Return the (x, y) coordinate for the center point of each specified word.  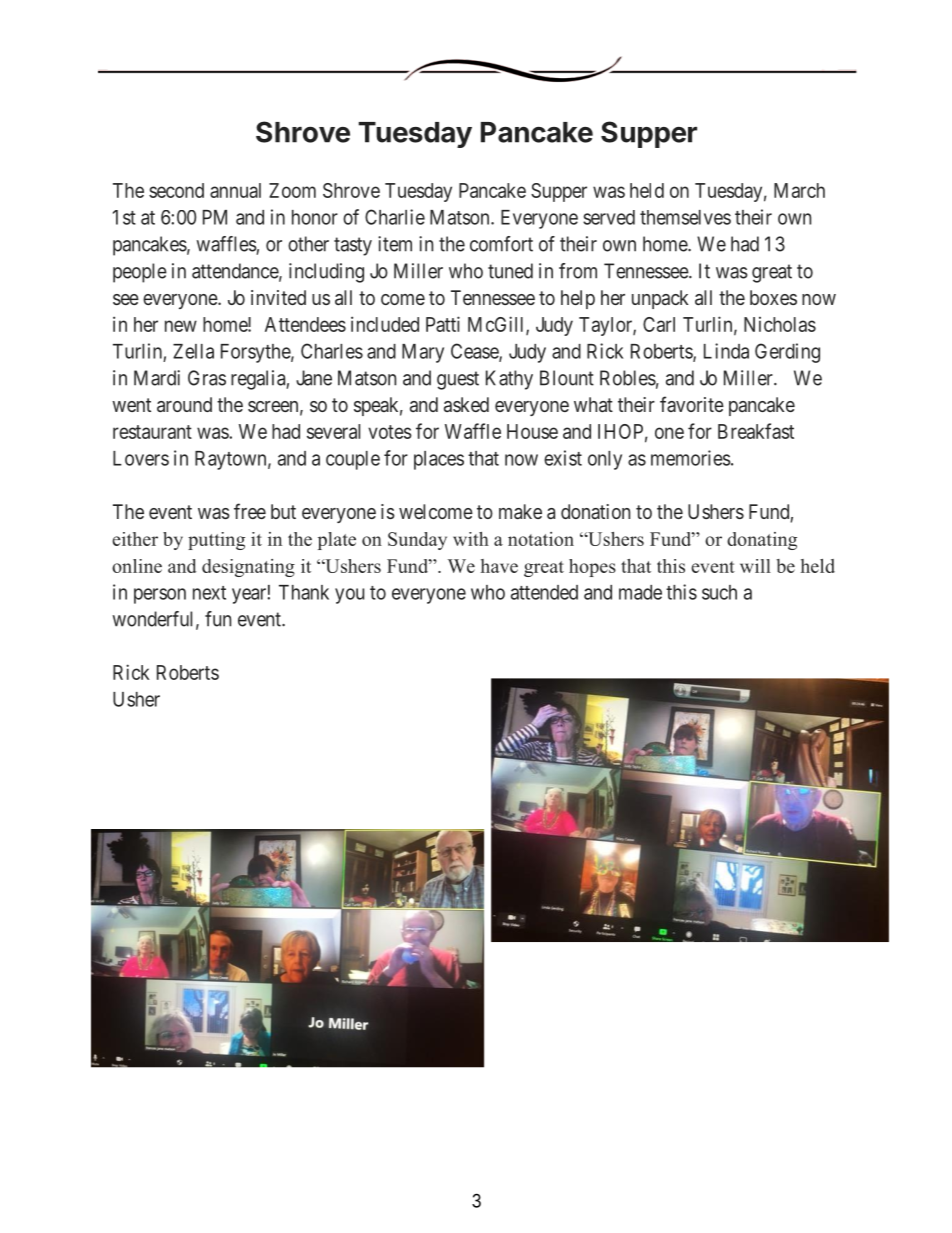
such (719, 592)
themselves (685, 217)
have (499, 566)
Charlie (395, 217)
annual (235, 190)
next (209, 593)
